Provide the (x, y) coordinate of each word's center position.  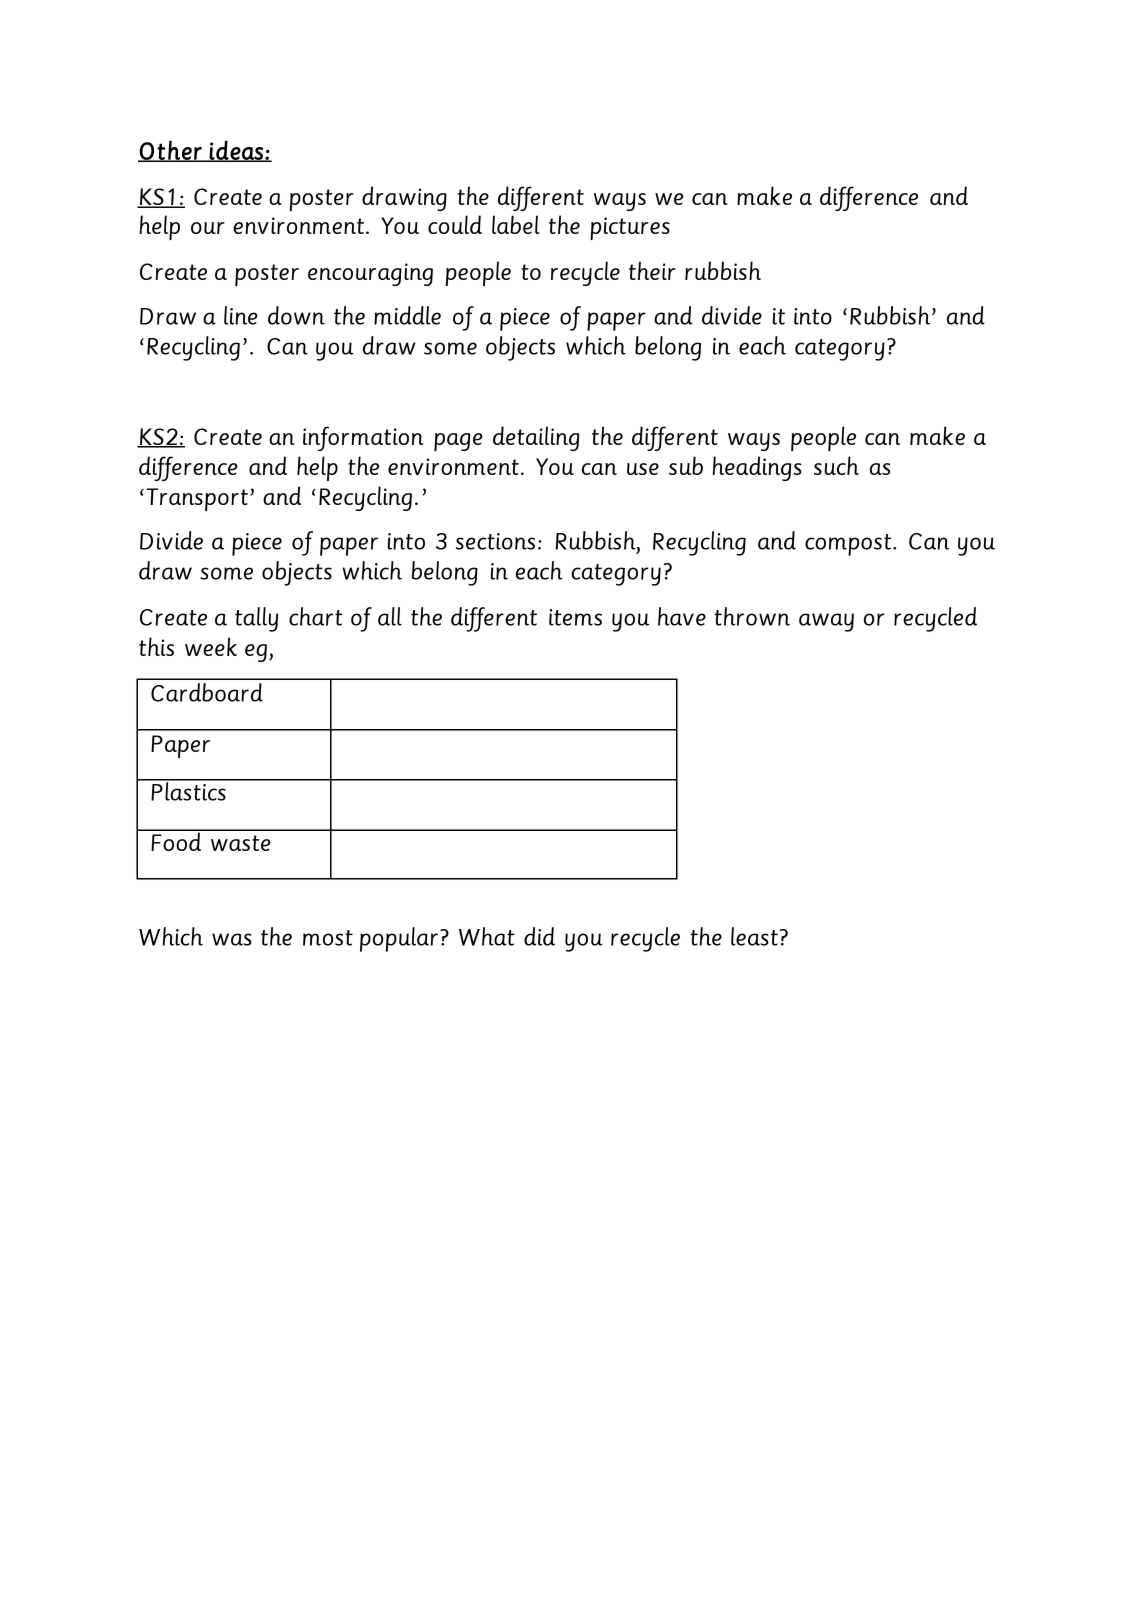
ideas (236, 151)
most (328, 938)
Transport (197, 499)
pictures (630, 228)
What (487, 936)
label (516, 224)
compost (849, 545)
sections (495, 541)
